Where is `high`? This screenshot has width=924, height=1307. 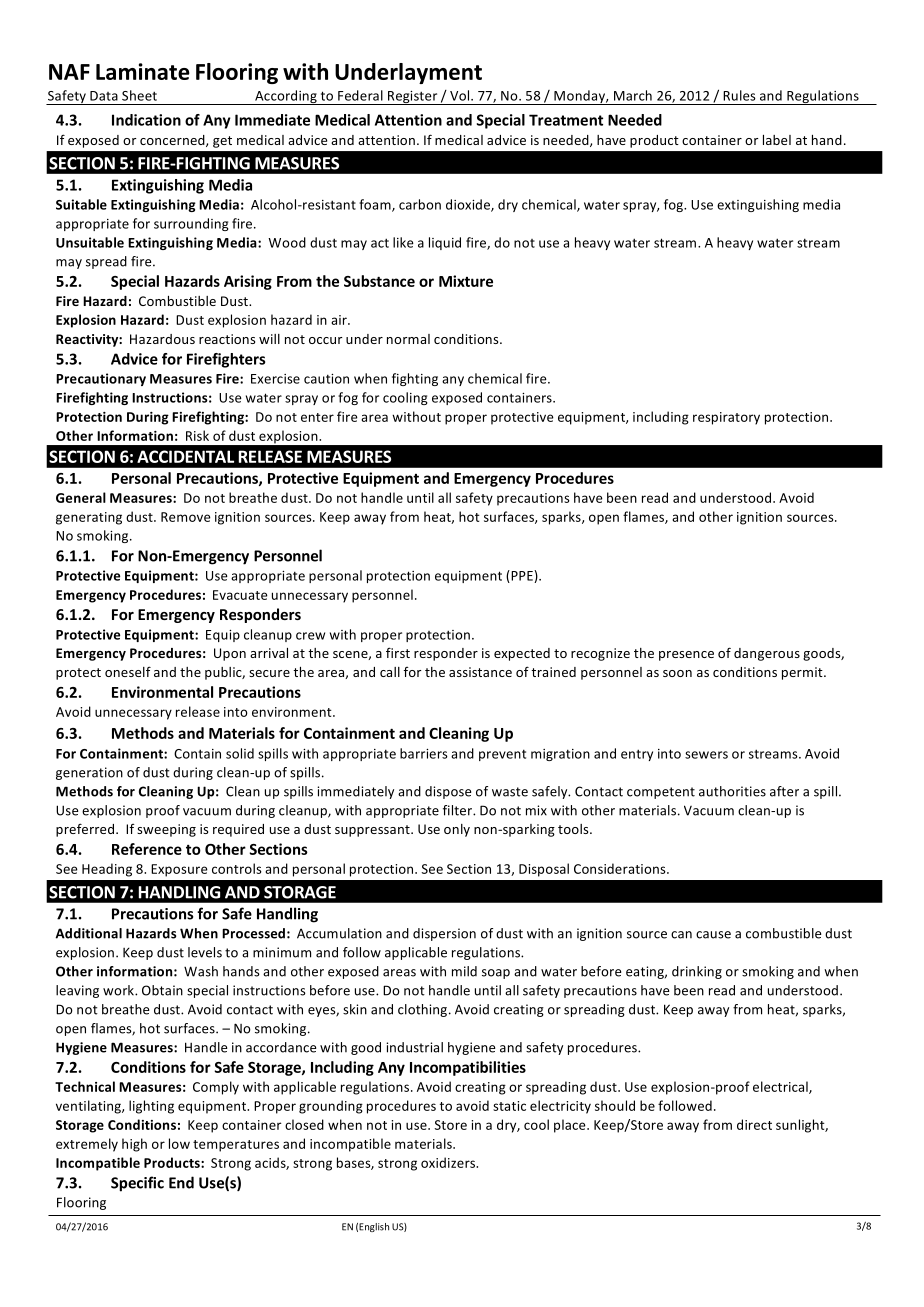
high is located at coordinates (134, 1145).
